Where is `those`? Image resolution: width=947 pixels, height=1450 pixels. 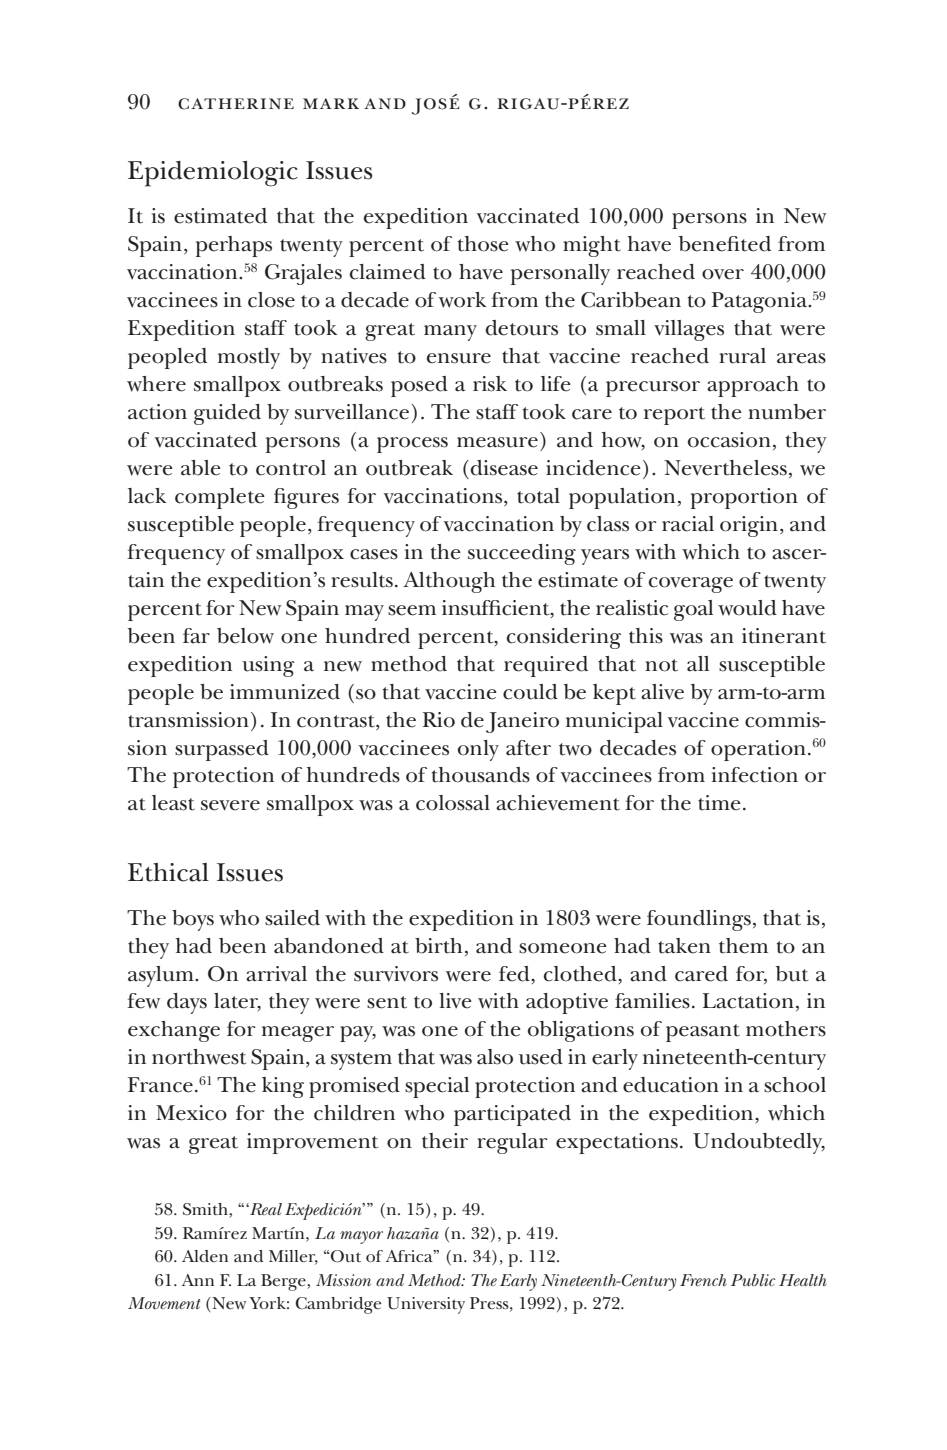 those is located at coordinates (483, 244).
